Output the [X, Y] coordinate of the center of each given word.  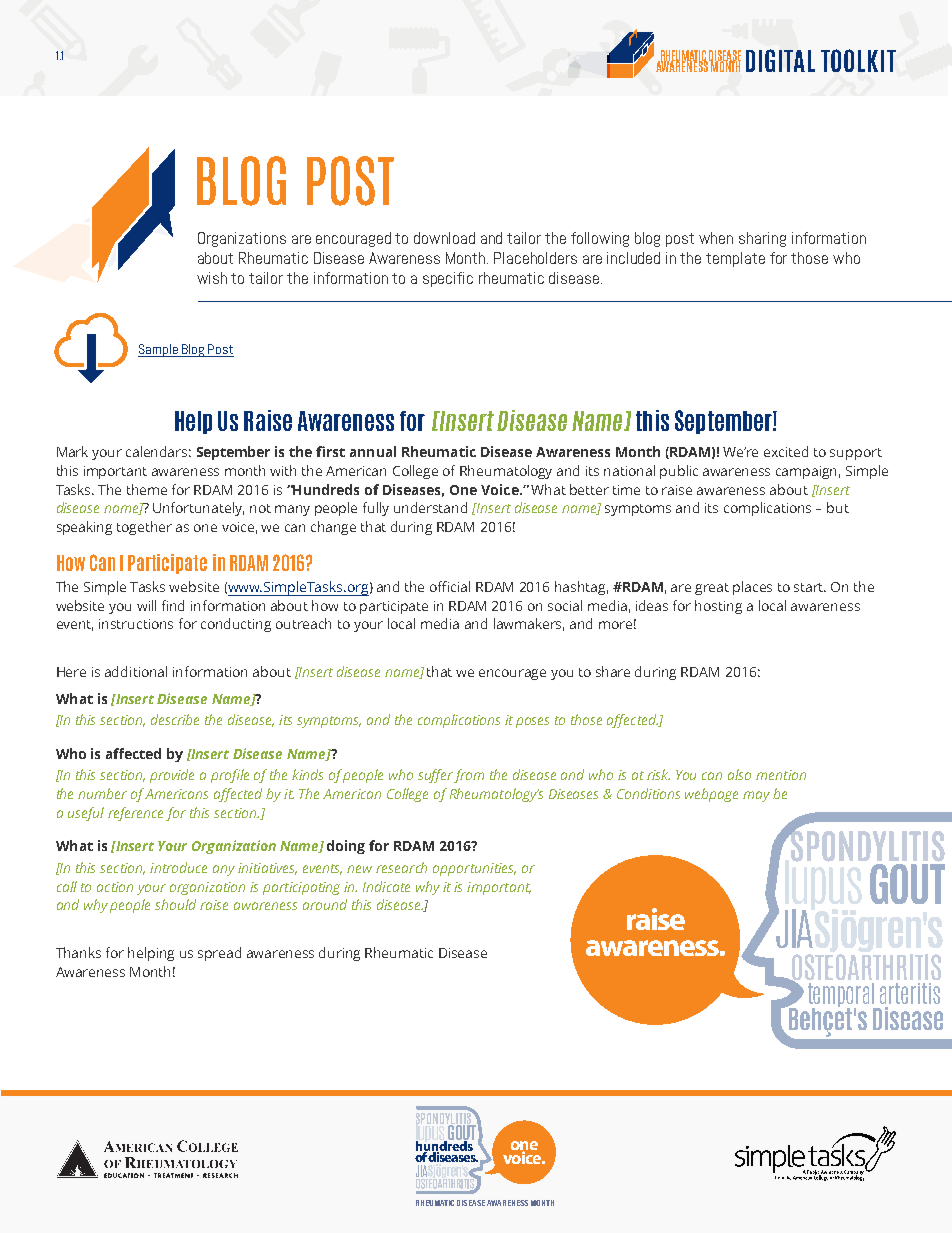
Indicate [386, 886]
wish [212, 278]
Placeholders [535, 258]
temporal [842, 996]
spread [219, 954]
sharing [762, 239]
